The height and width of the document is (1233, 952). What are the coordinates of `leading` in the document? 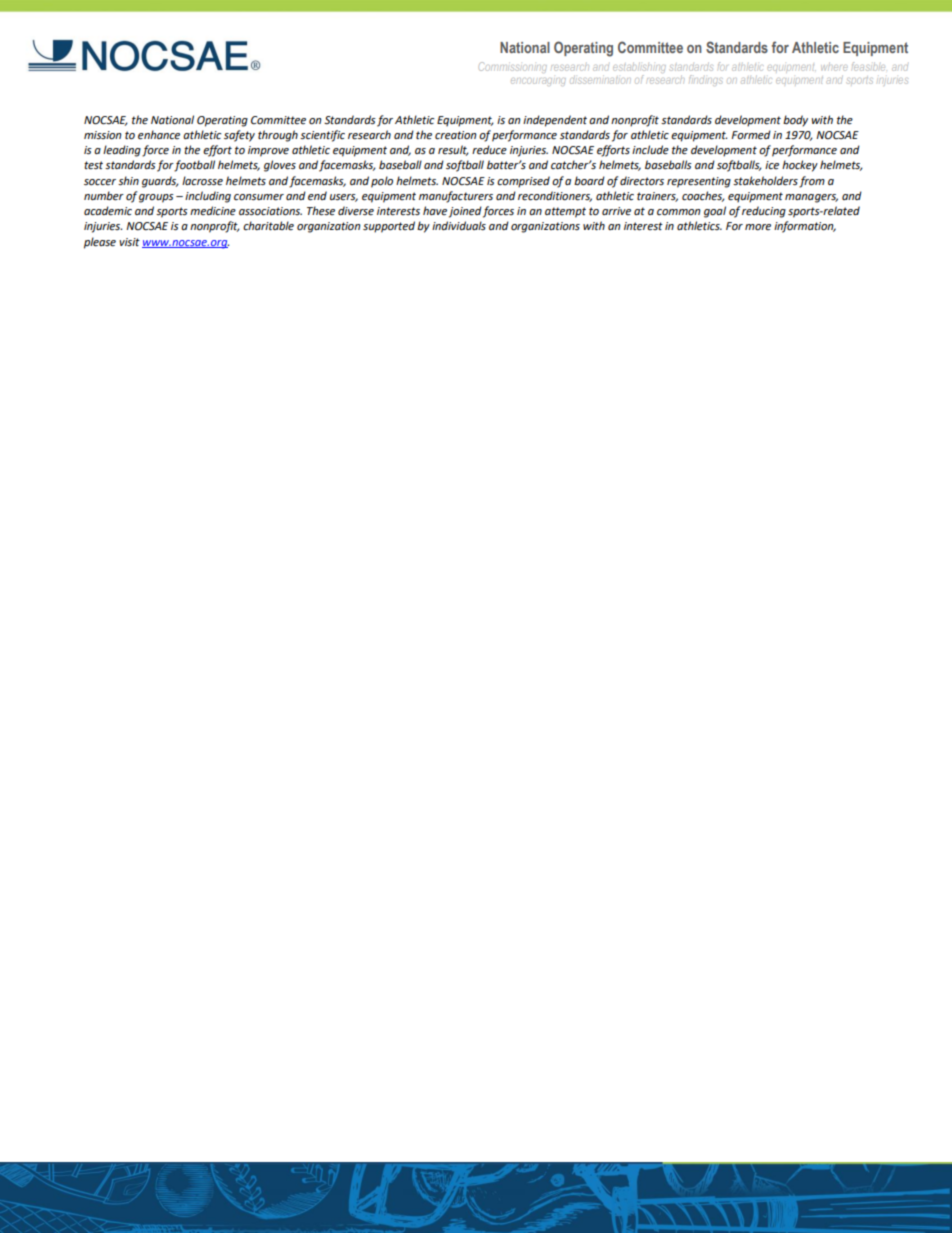 It's located at (122, 151).
